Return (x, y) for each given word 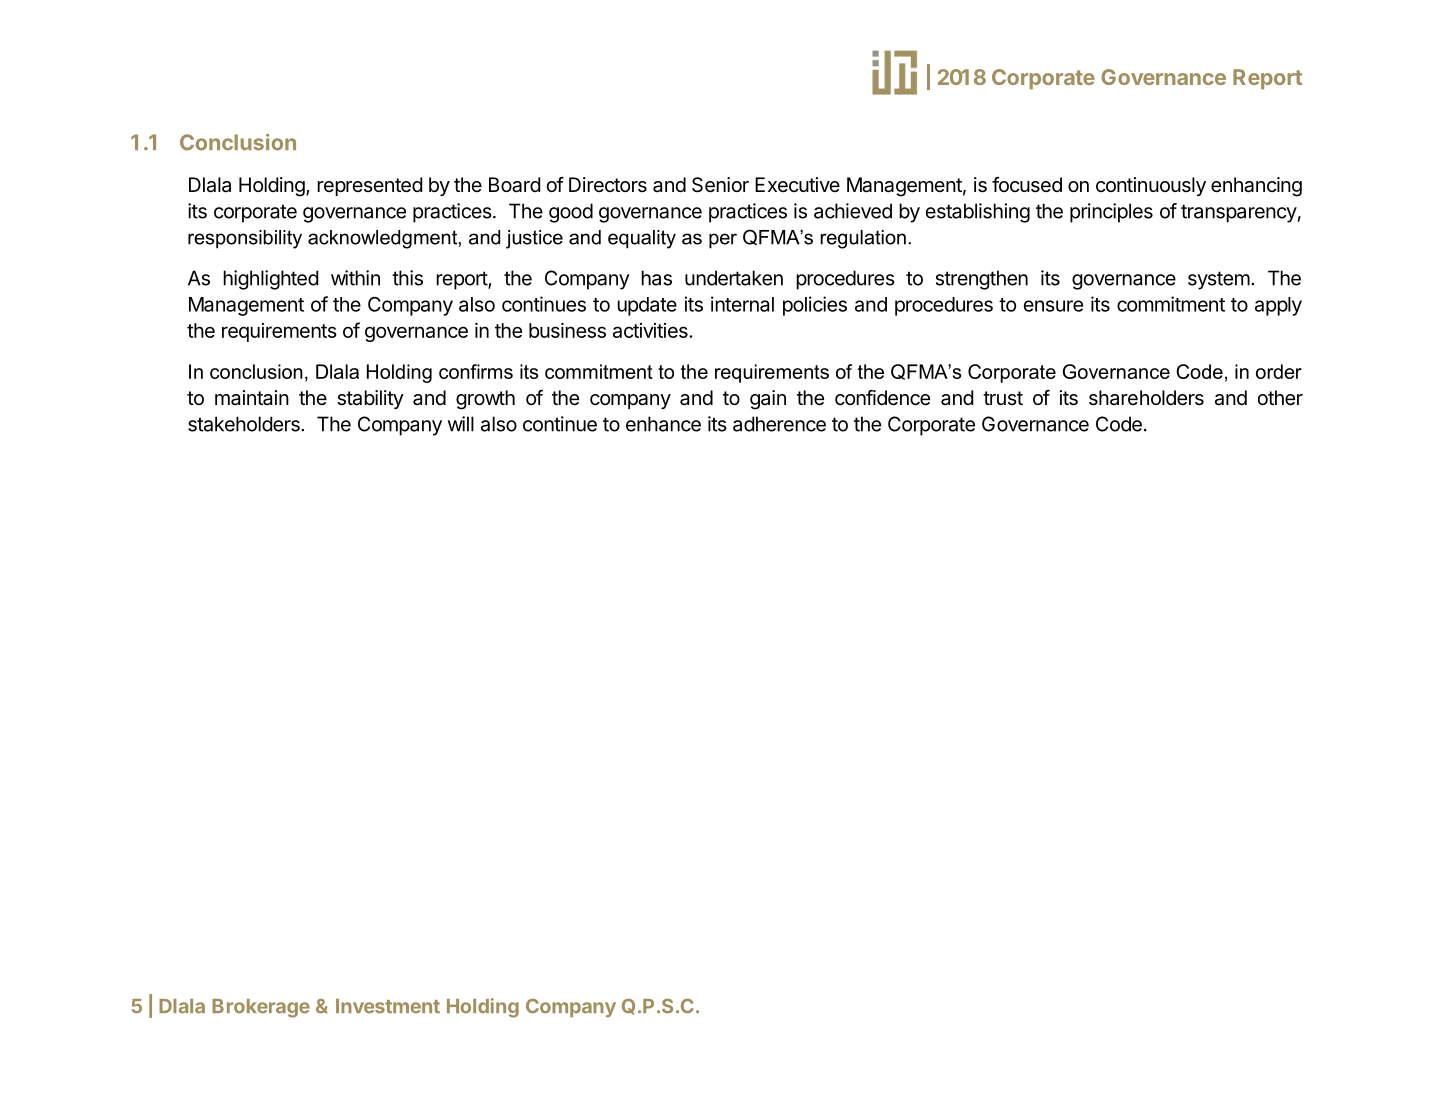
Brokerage (261, 1008)
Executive (797, 184)
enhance (663, 424)
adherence (779, 424)
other (1280, 397)
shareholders (1146, 398)
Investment (388, 1006)
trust (1003, 398)
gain (768, 400)
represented (369, 186)
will (461, 424)
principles (1111, 213)
